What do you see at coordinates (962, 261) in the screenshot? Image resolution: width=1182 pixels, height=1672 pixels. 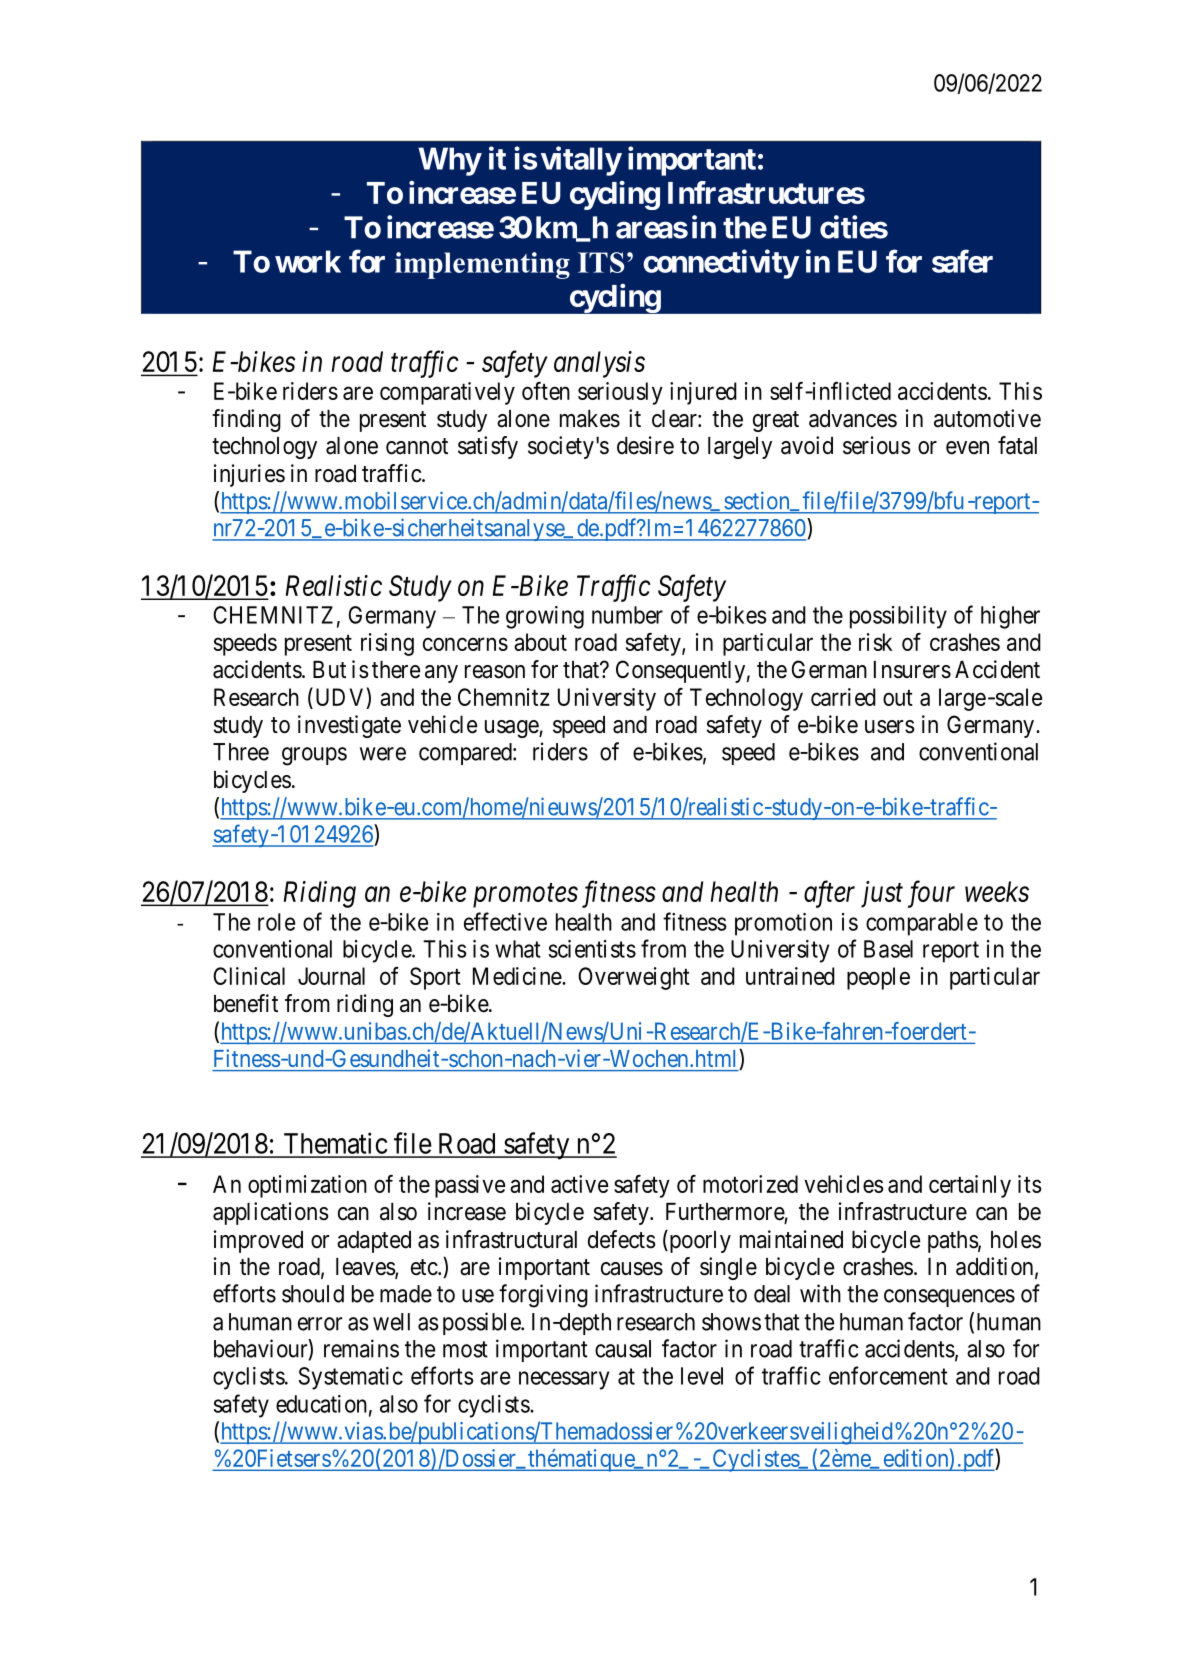 I see `safer` at bounding box center [962, 261].
